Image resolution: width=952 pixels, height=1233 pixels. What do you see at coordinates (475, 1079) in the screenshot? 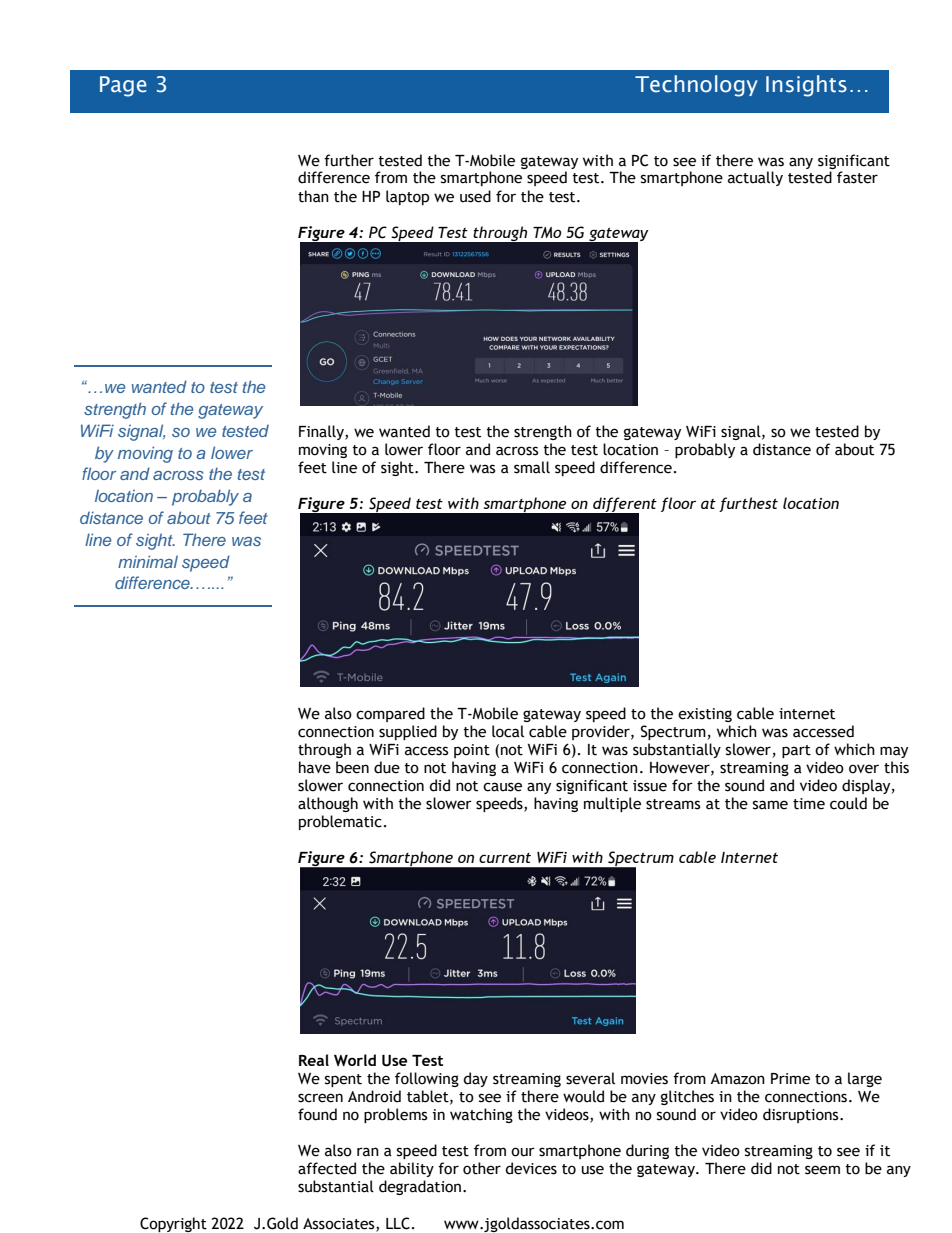
I see `day` at bounding box center [475, 1079].
